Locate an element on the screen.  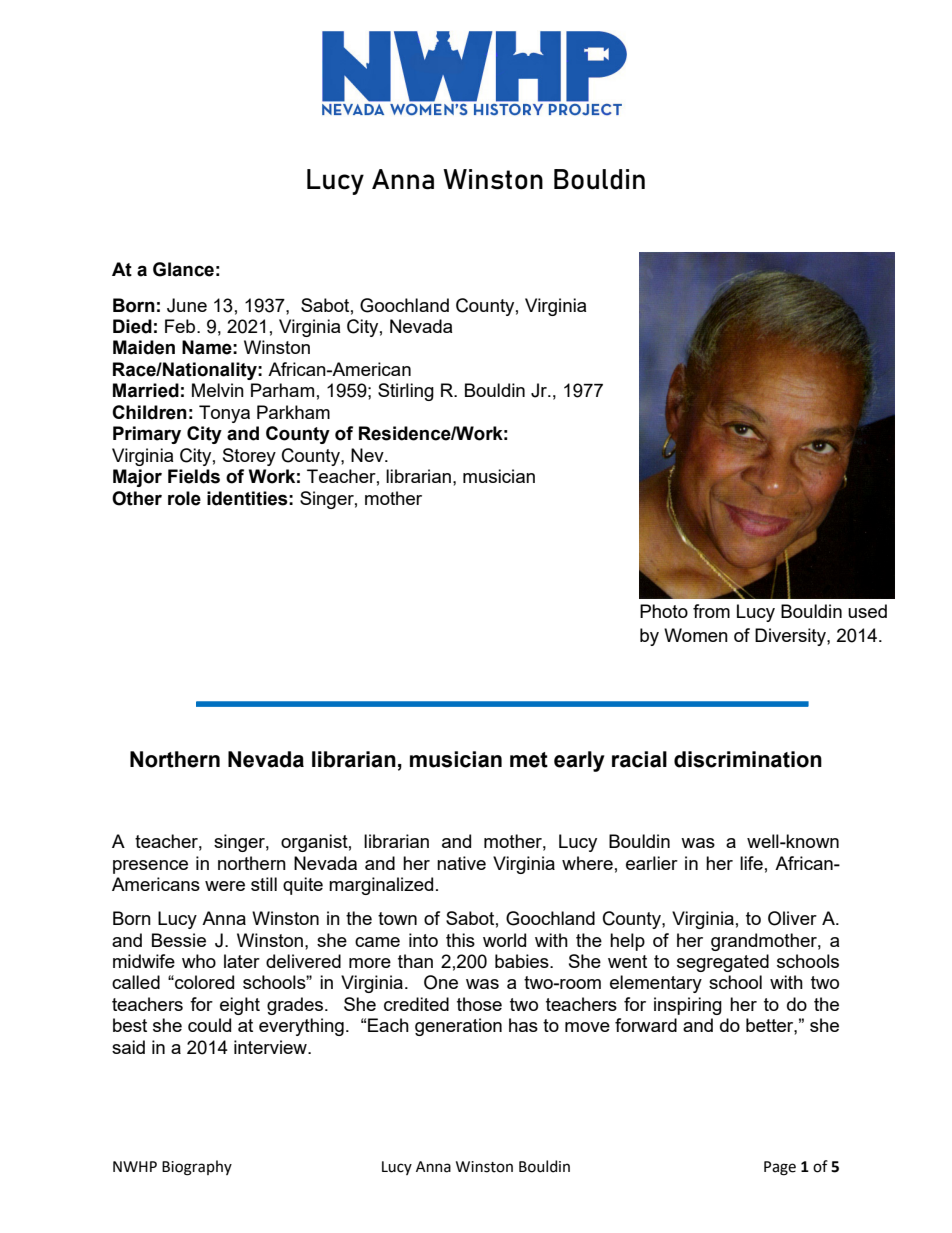
generation is located at coordinates (458, 1027).
